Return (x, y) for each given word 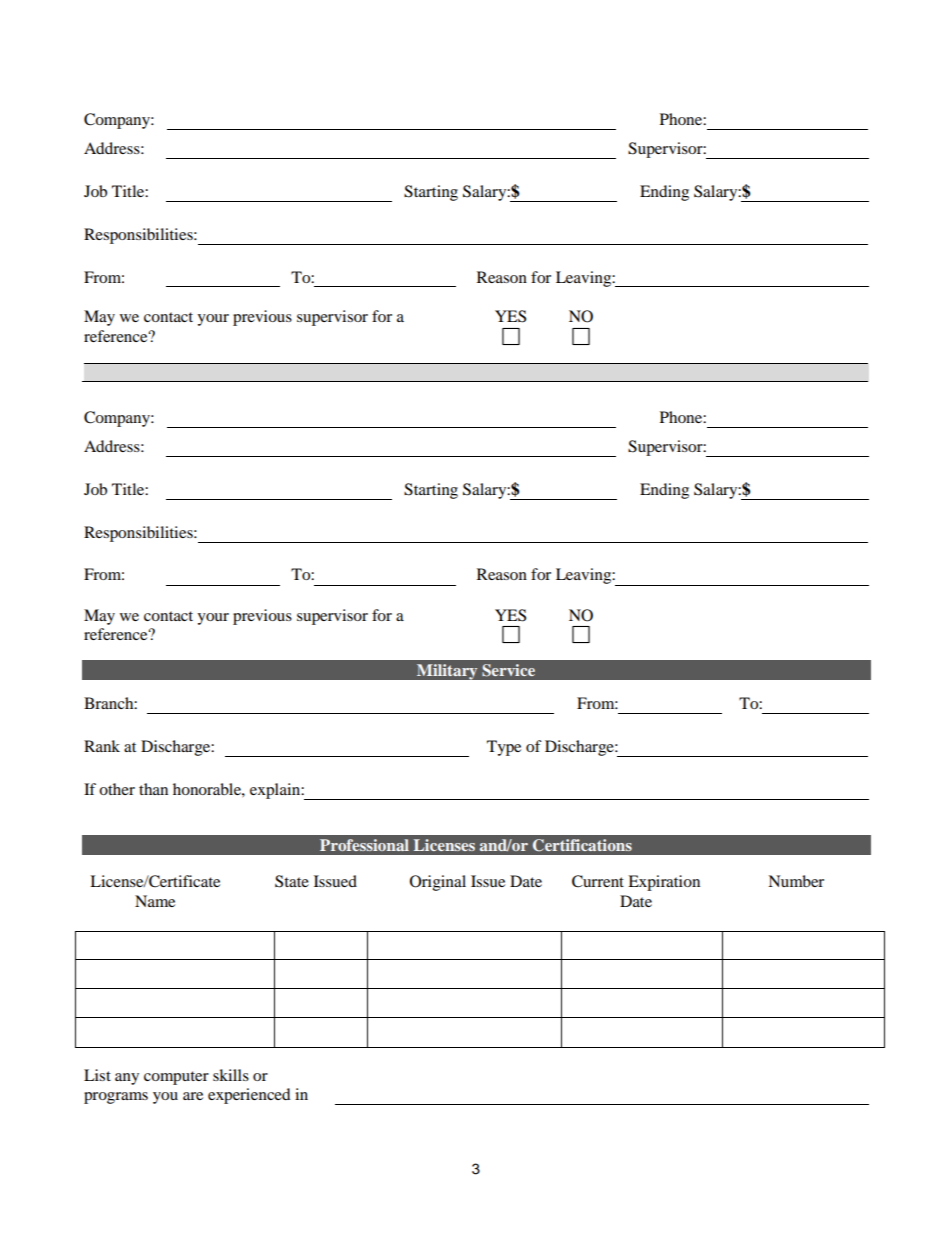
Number (796, 881)
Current (598, 881)
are (193, 1096)
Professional (364, 845)
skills (231, 1075)
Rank (102, 746)
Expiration (664, 883)
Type (504, 748)
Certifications (582, 845)
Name (155, 901)
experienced (249, 1096)
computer (176, 1078)
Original (438, 883)
